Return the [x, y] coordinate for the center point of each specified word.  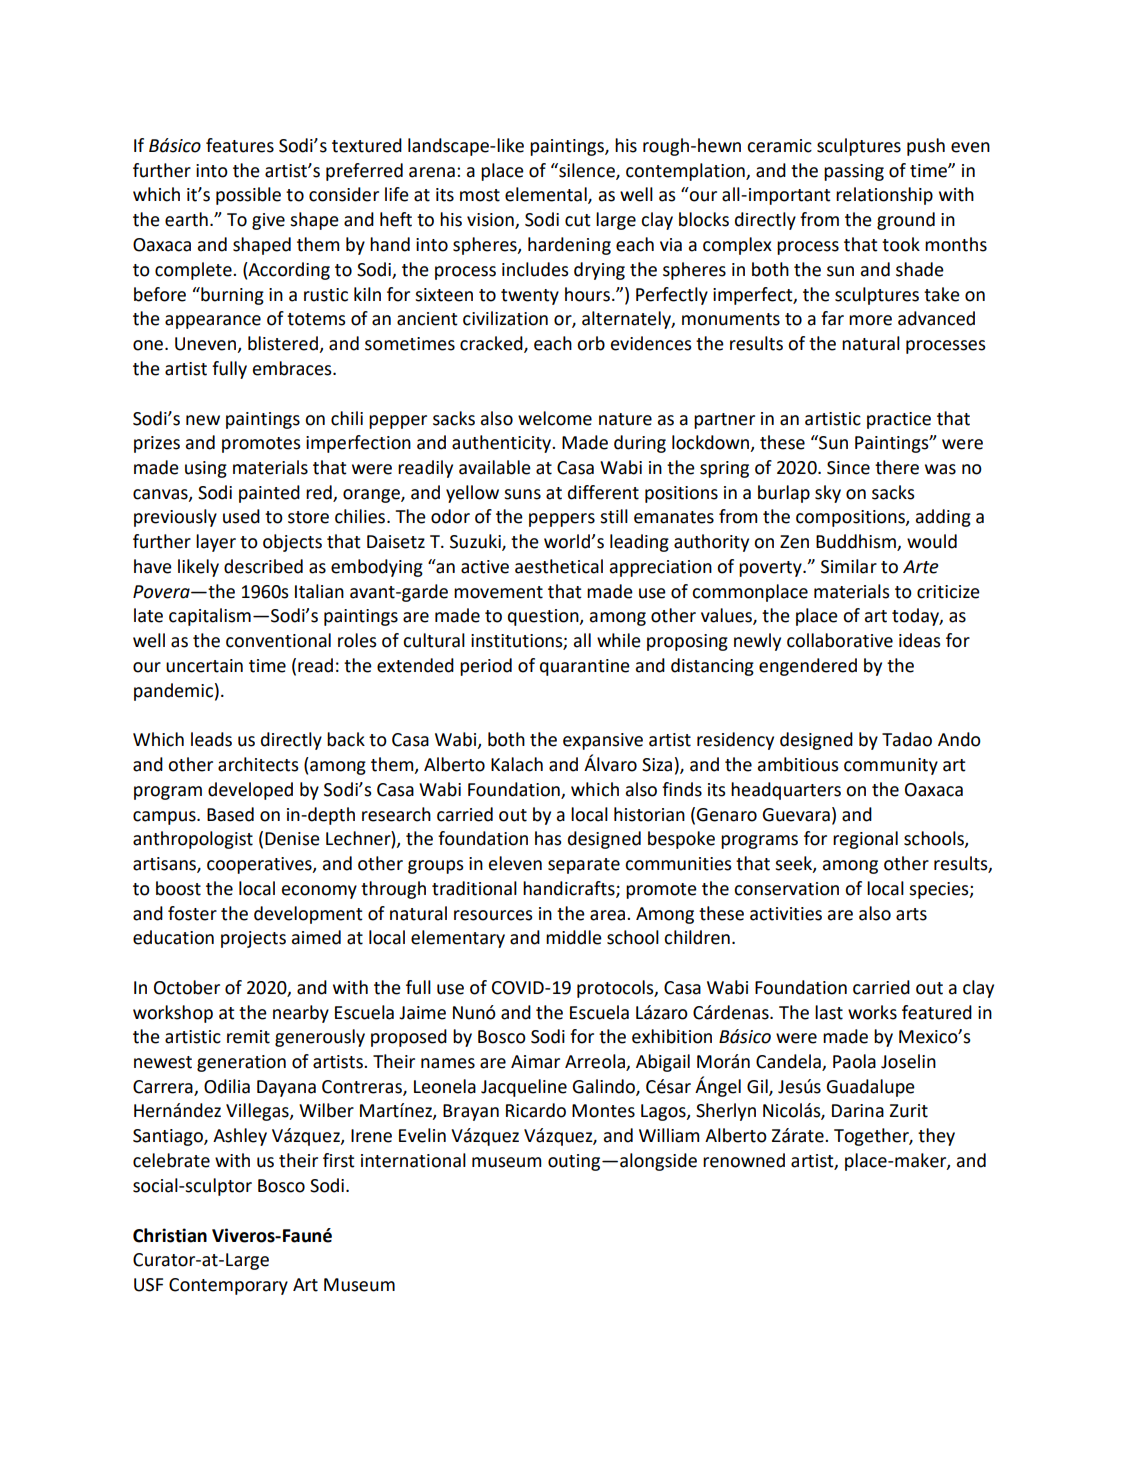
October [187, 987]
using [206, 469]
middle [574, 937]
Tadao [907, 739]
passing [854, 172]
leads [211, 739]
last [829, 1012]
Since [848, 468]
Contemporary [228, 1286]
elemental [547, 195]
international [413, 1160]
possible [248, 196]
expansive [603, 741]
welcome [555, 418]
